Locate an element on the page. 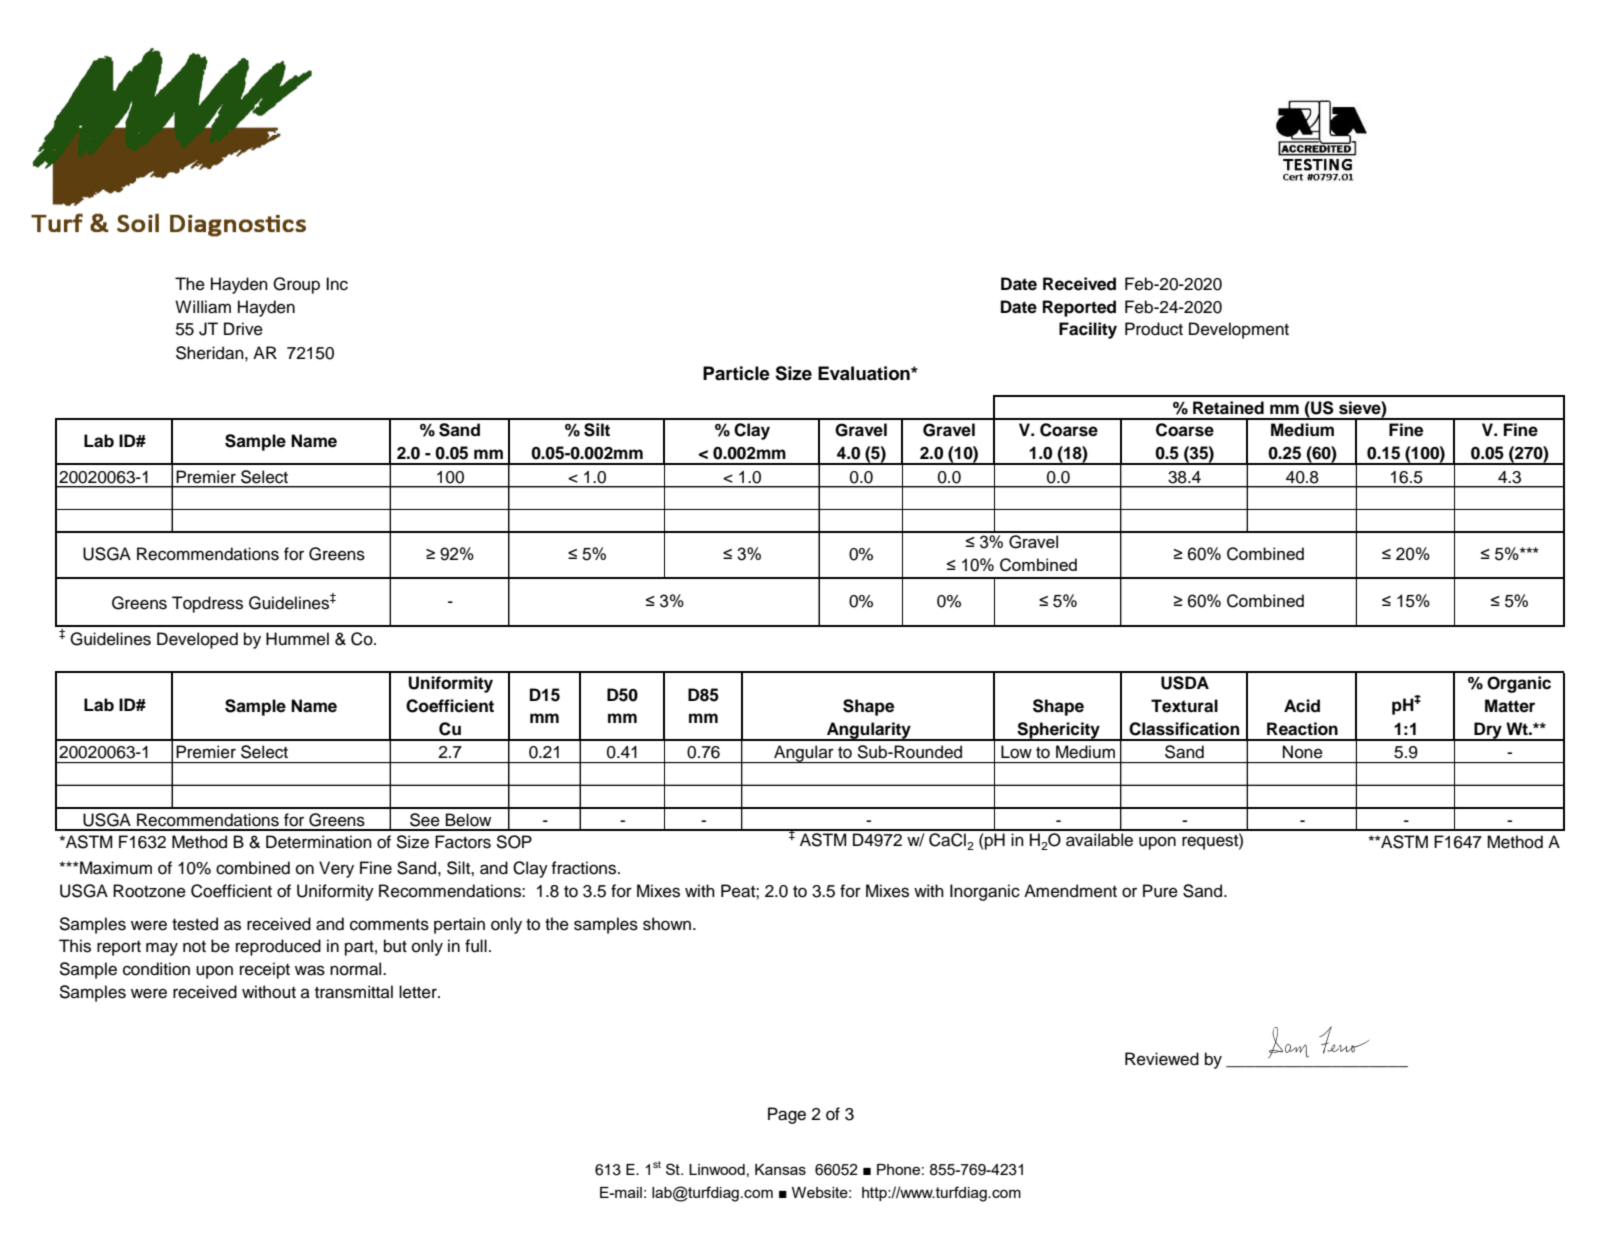 The height and width of the image is (1251, 1619). Hummel is located at coordinates (297, 639).
